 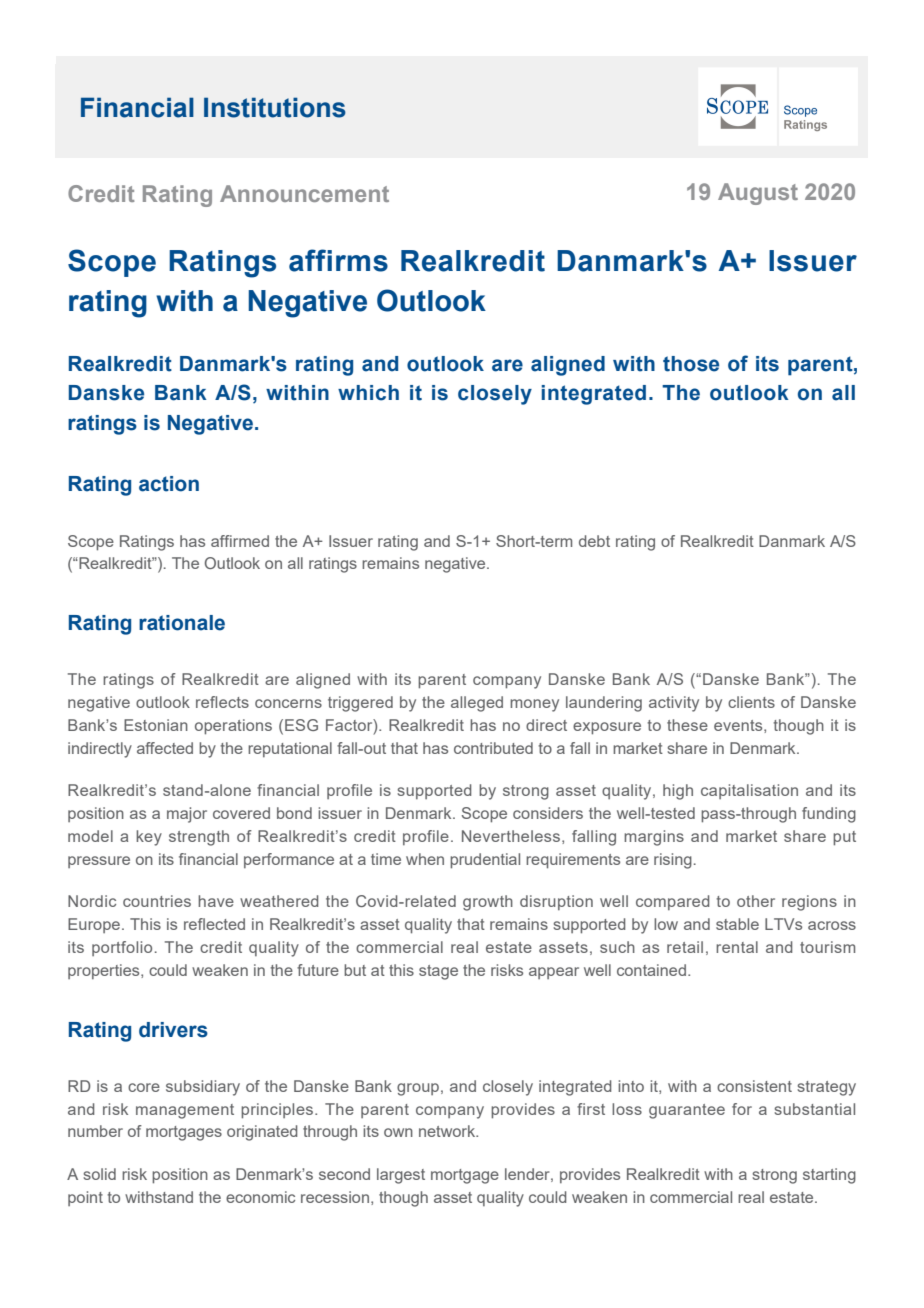 What do you see at coordinates (240, 541) in the screenshot?
I see `affirmed` at bounding box center [240, 541].
